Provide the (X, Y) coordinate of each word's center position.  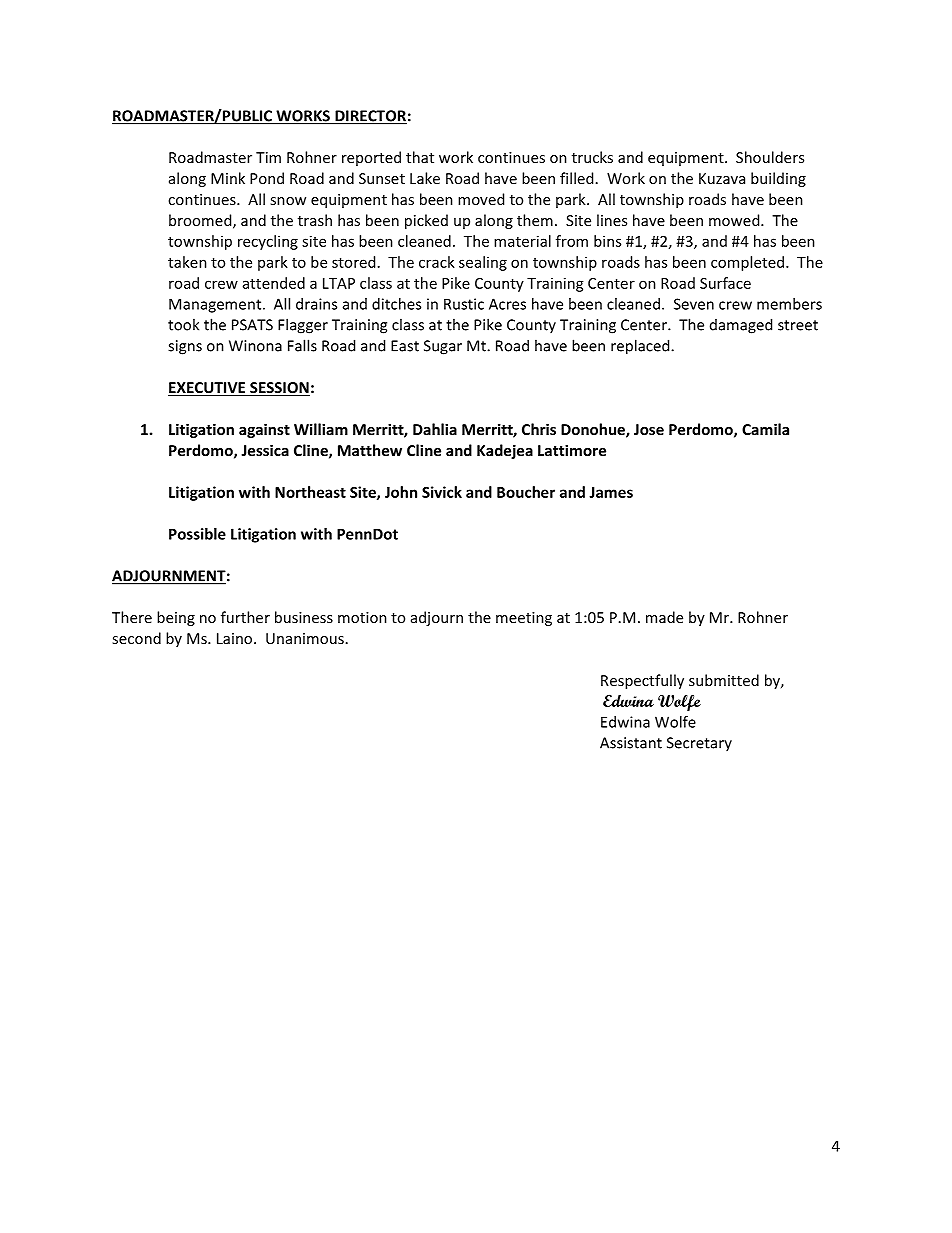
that (420, 157)
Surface (725, 283)
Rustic (464, 304)
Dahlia (435, 429)
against (264, 430)
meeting (524, 619)
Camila (765, 429)
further (245, 617)
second (136, 638)
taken (187, 262)
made (664, 617)
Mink (228, 178)
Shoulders (770, 157)
